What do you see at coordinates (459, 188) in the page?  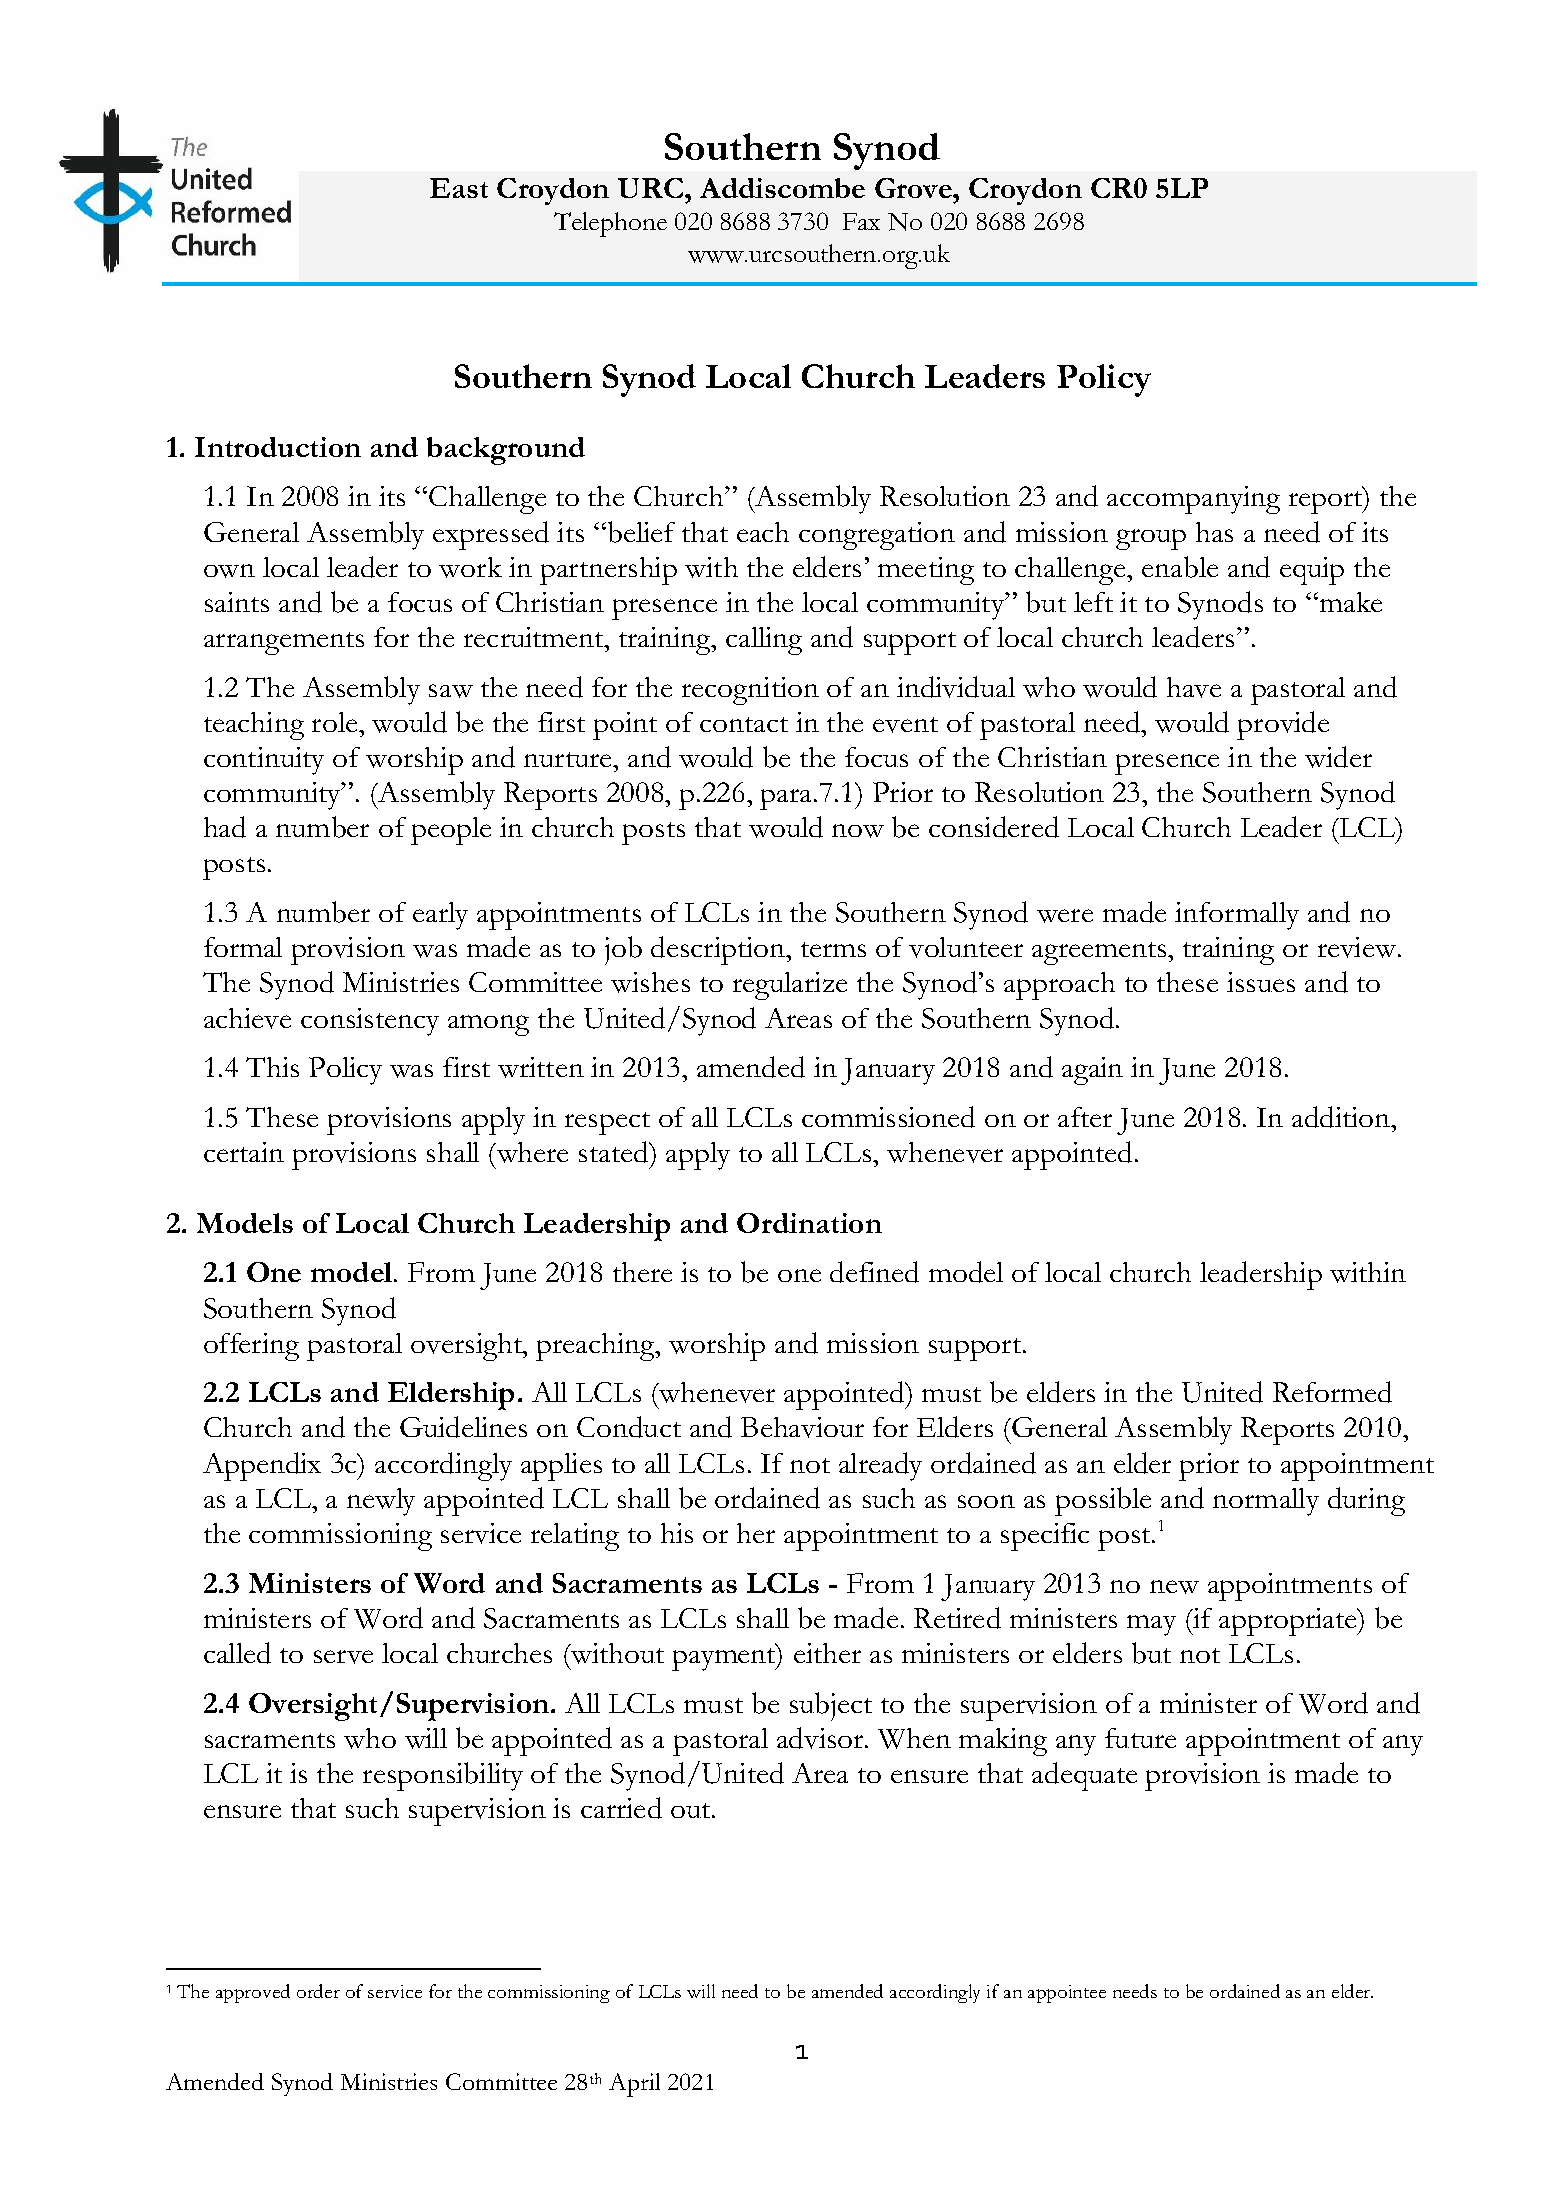 I see `East` at bounding box center [459, 188].
